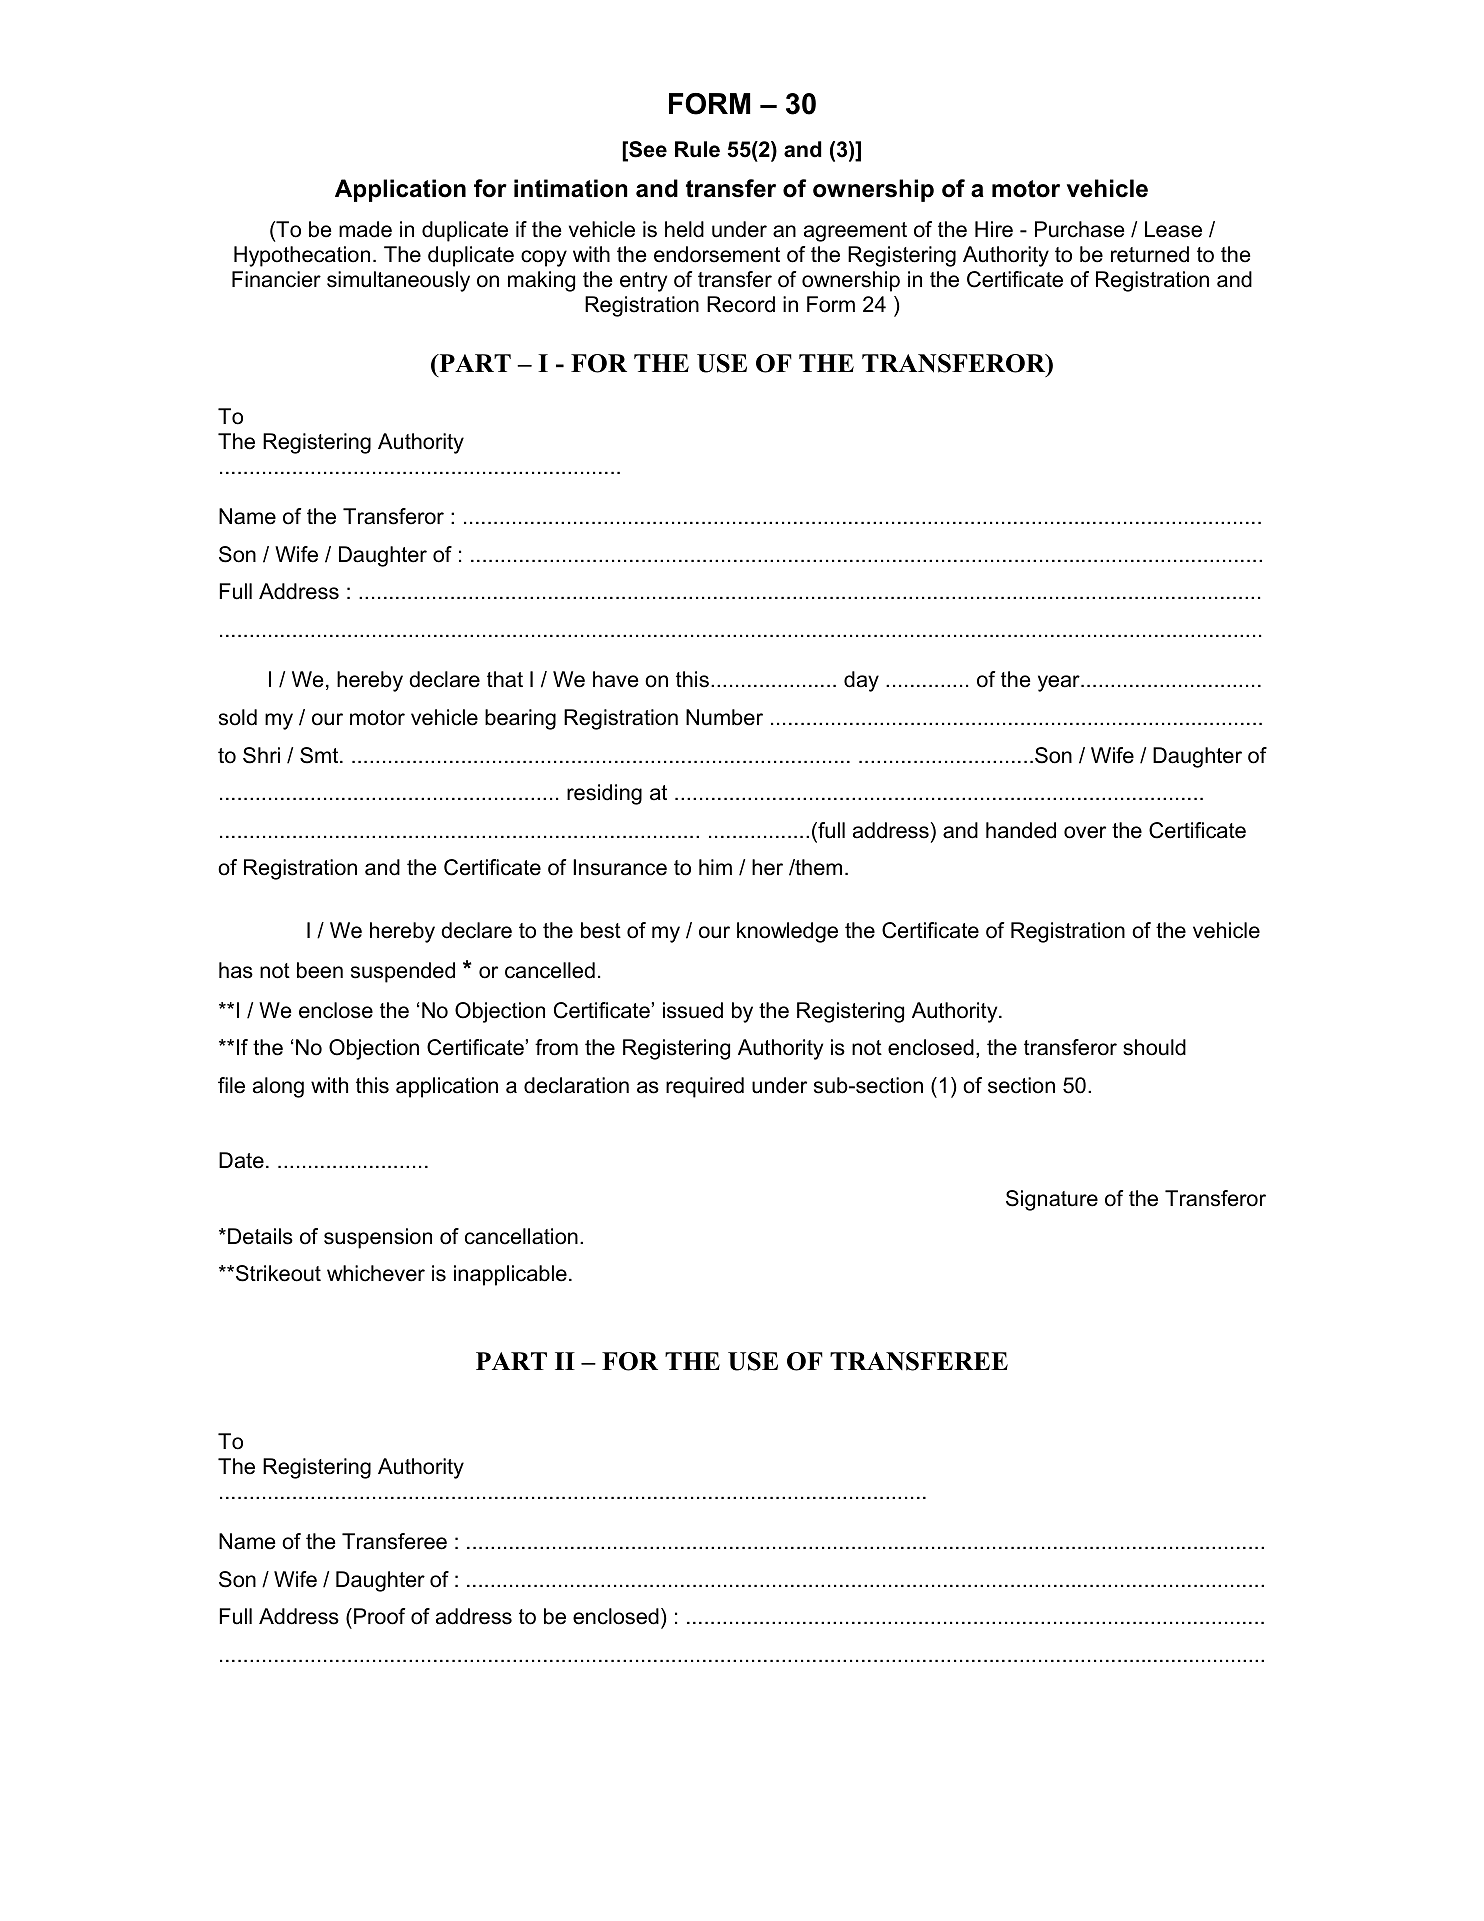 The width and height of the screenshot is (1484, 1921). I want to click on Proof, so click(379, 1616).
